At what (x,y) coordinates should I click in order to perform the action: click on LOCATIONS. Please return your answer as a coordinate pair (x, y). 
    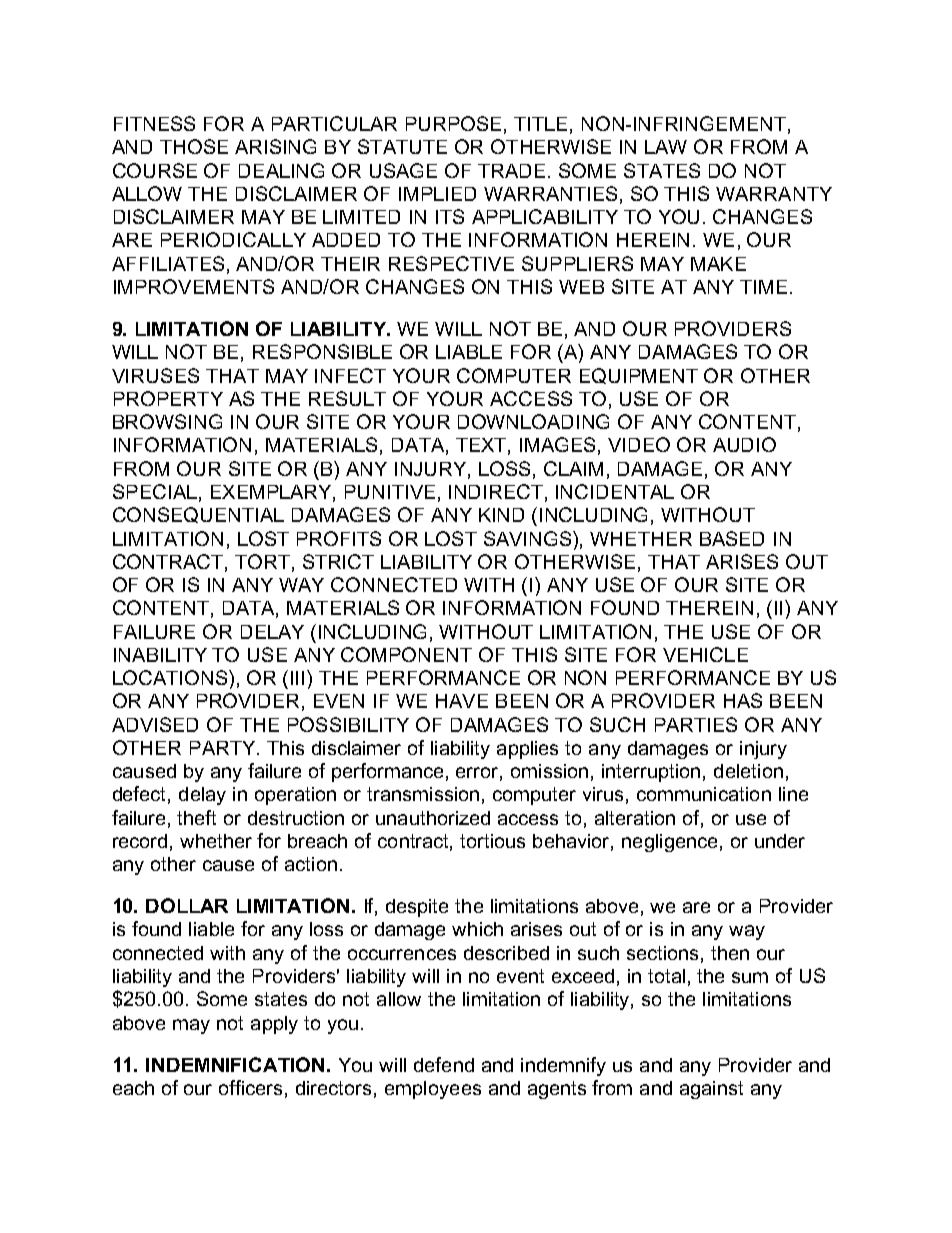
    Looking at the image, I should click on (171, 677).
